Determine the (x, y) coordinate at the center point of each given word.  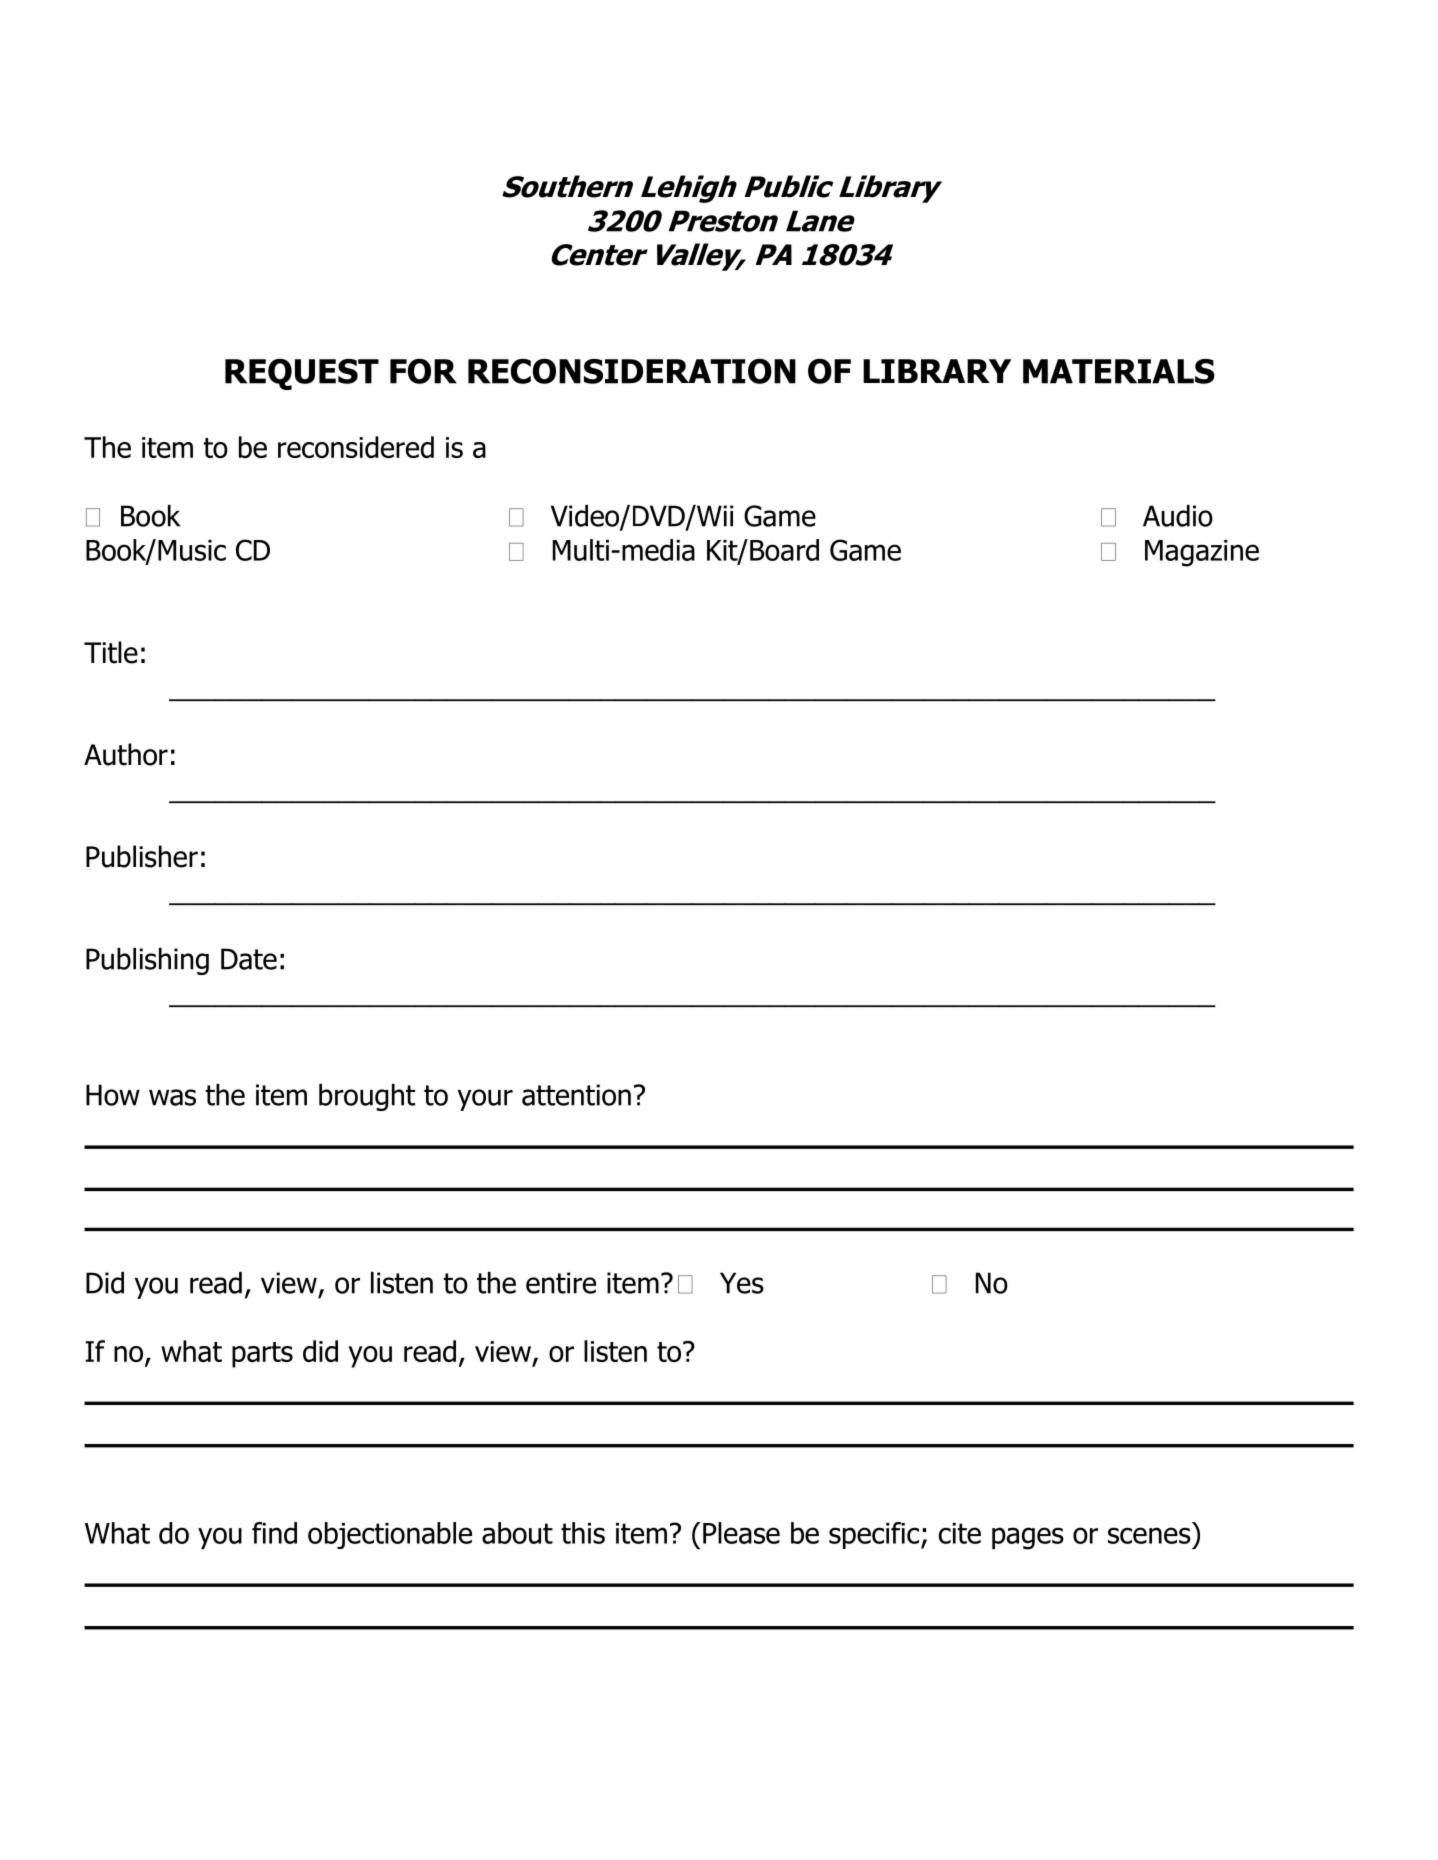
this (583, 1533)
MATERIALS (1119, 371)
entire (561, 1283)
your (485, 1100)
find (274, 1533)
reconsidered (356, 447)
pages (1028, 1538)
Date (249, 959)
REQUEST (302, 374)
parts (262, 1355)
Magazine (1202, 553)
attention (576, 1095)
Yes (742, 1283)
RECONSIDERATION (632, 371)
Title (111, 652)
